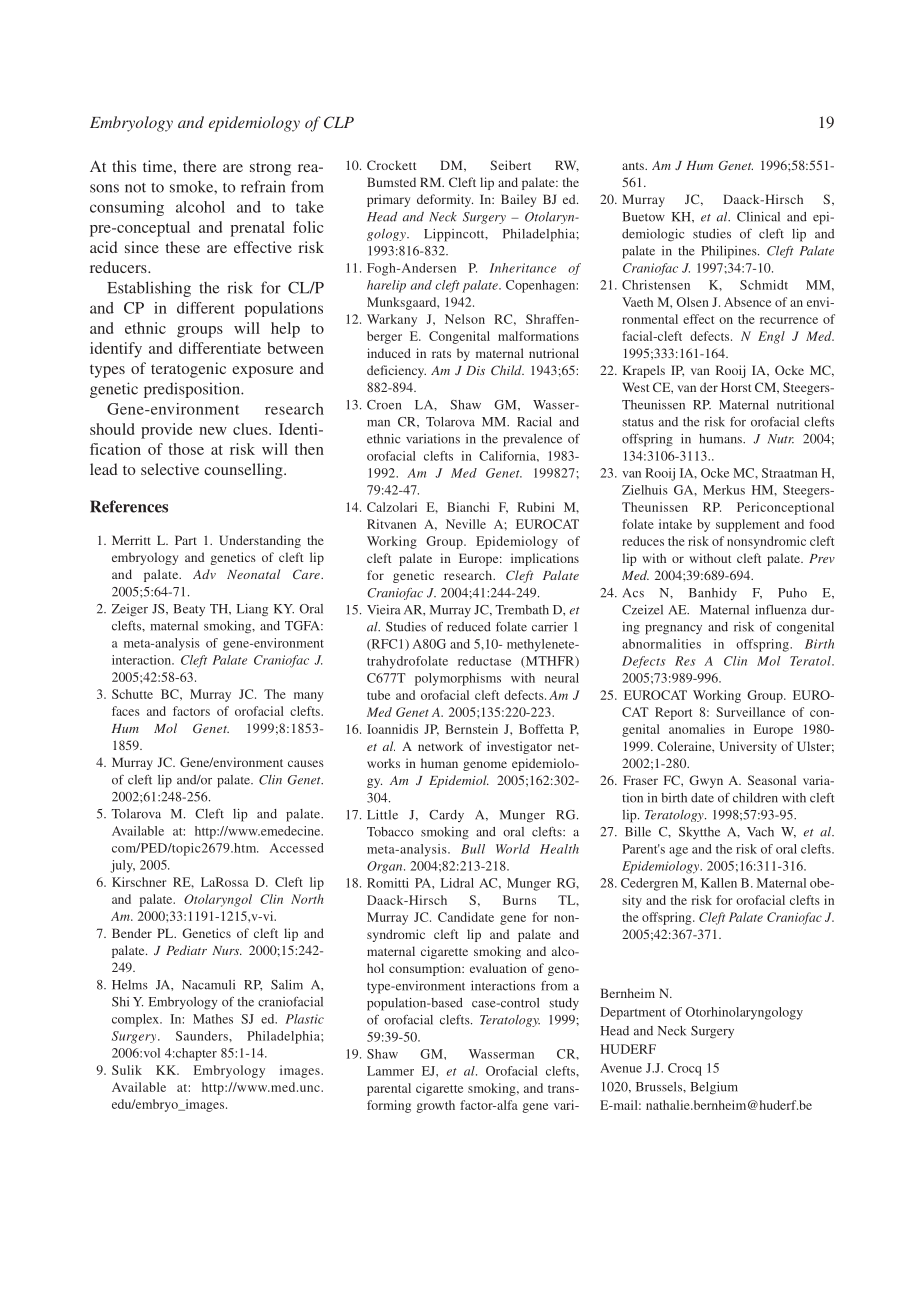  Describe the element at coordinates (445, 200) in the screenshot. I see `deformity` at that location.
